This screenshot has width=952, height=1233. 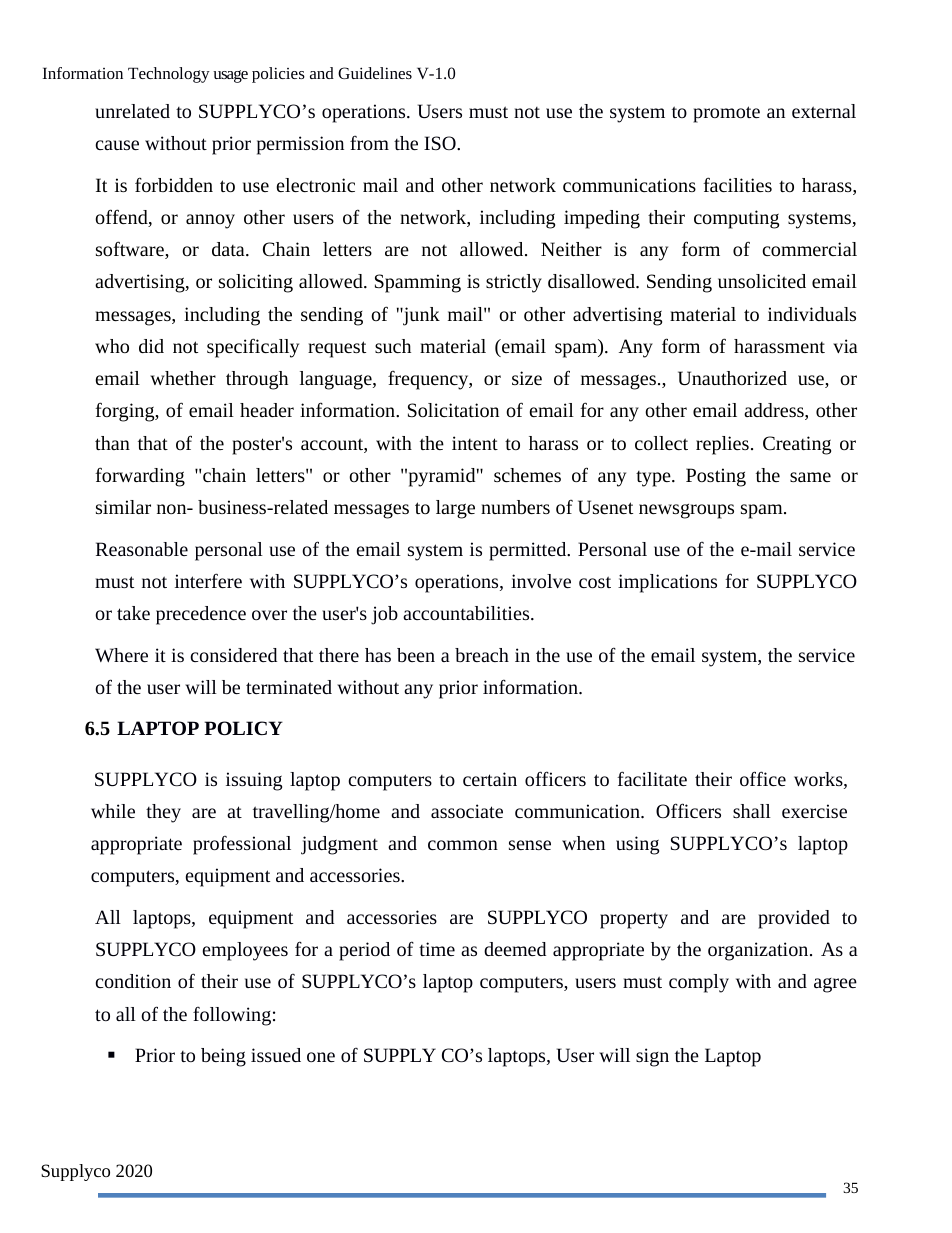 I want to click on shall, so click(x=752, y=811).
